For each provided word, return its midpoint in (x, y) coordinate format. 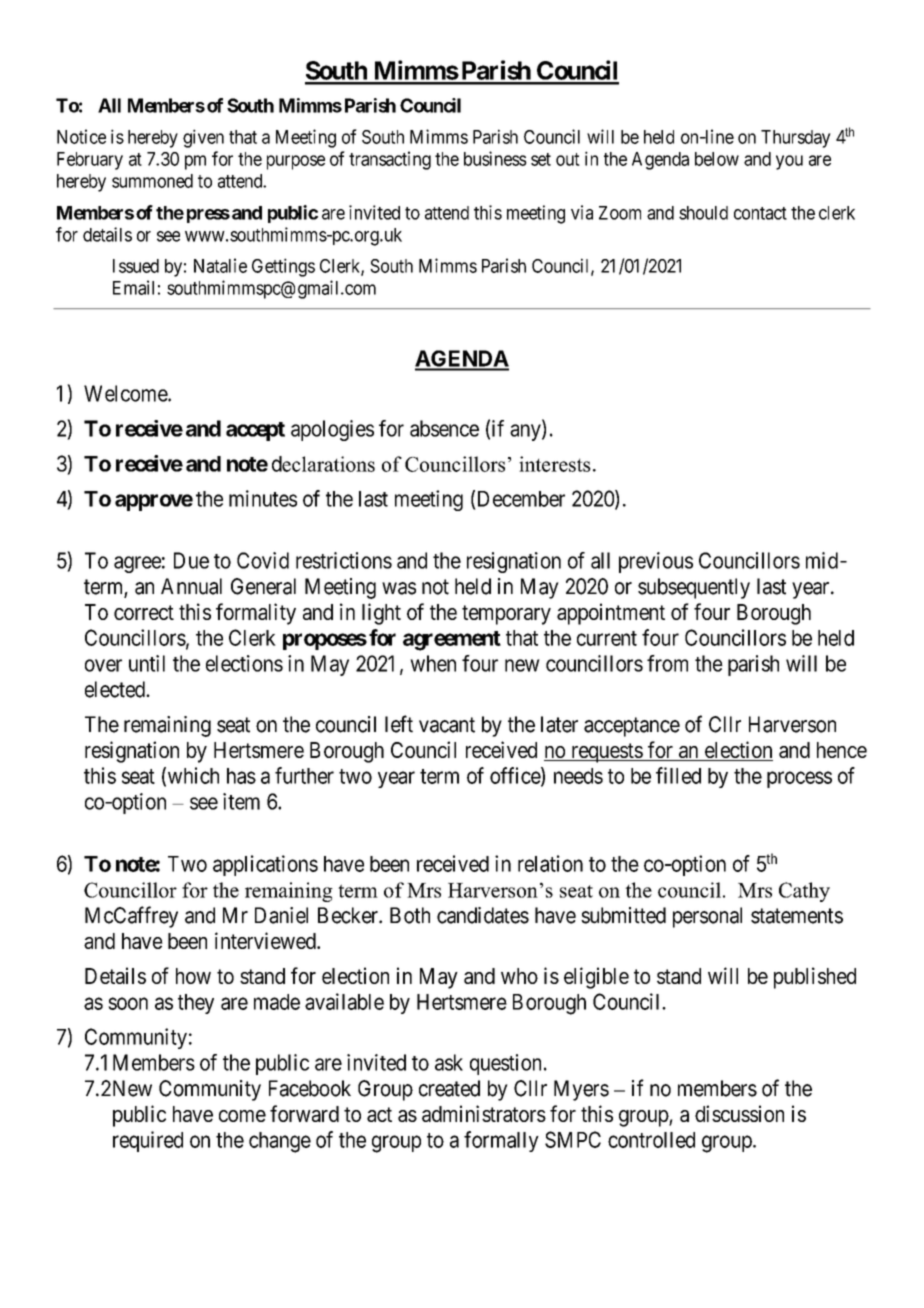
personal (707, 917)
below (717, 159)
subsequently (694, 588)
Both (410, 915)
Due (191, 560)
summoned (152, 181)
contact (760, 213)
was (399, 588)
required (148, 1141)
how (193, 976)
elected (116, 689)
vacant (447, 725)
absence (444, 428)
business (495, 158)
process (799, 779)
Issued (136, 266)
